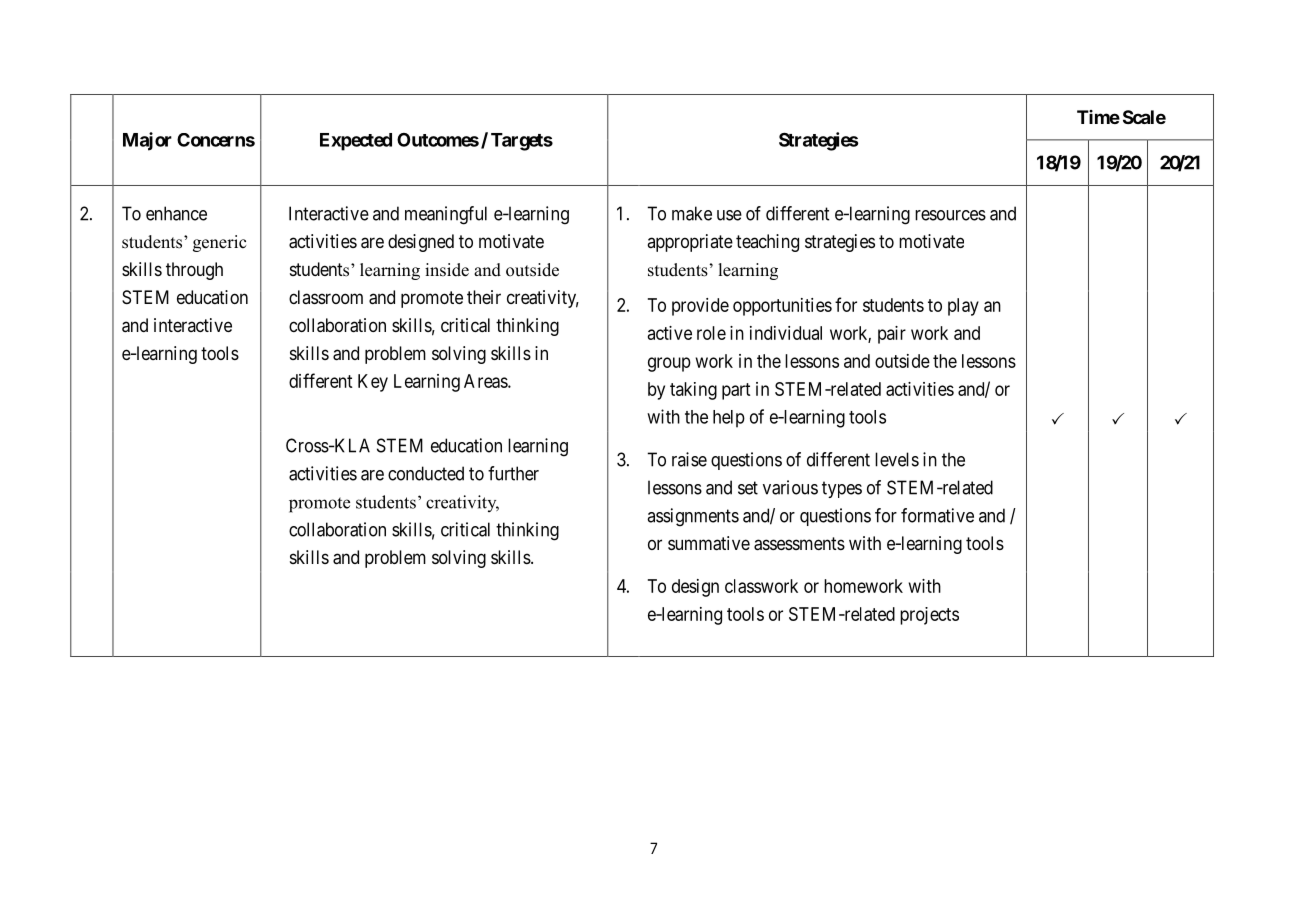 This document has width=1308, height=924. What do you see at coordinates (950, 215) in the document?
I see `resources` at bounding box center [950, 215].
